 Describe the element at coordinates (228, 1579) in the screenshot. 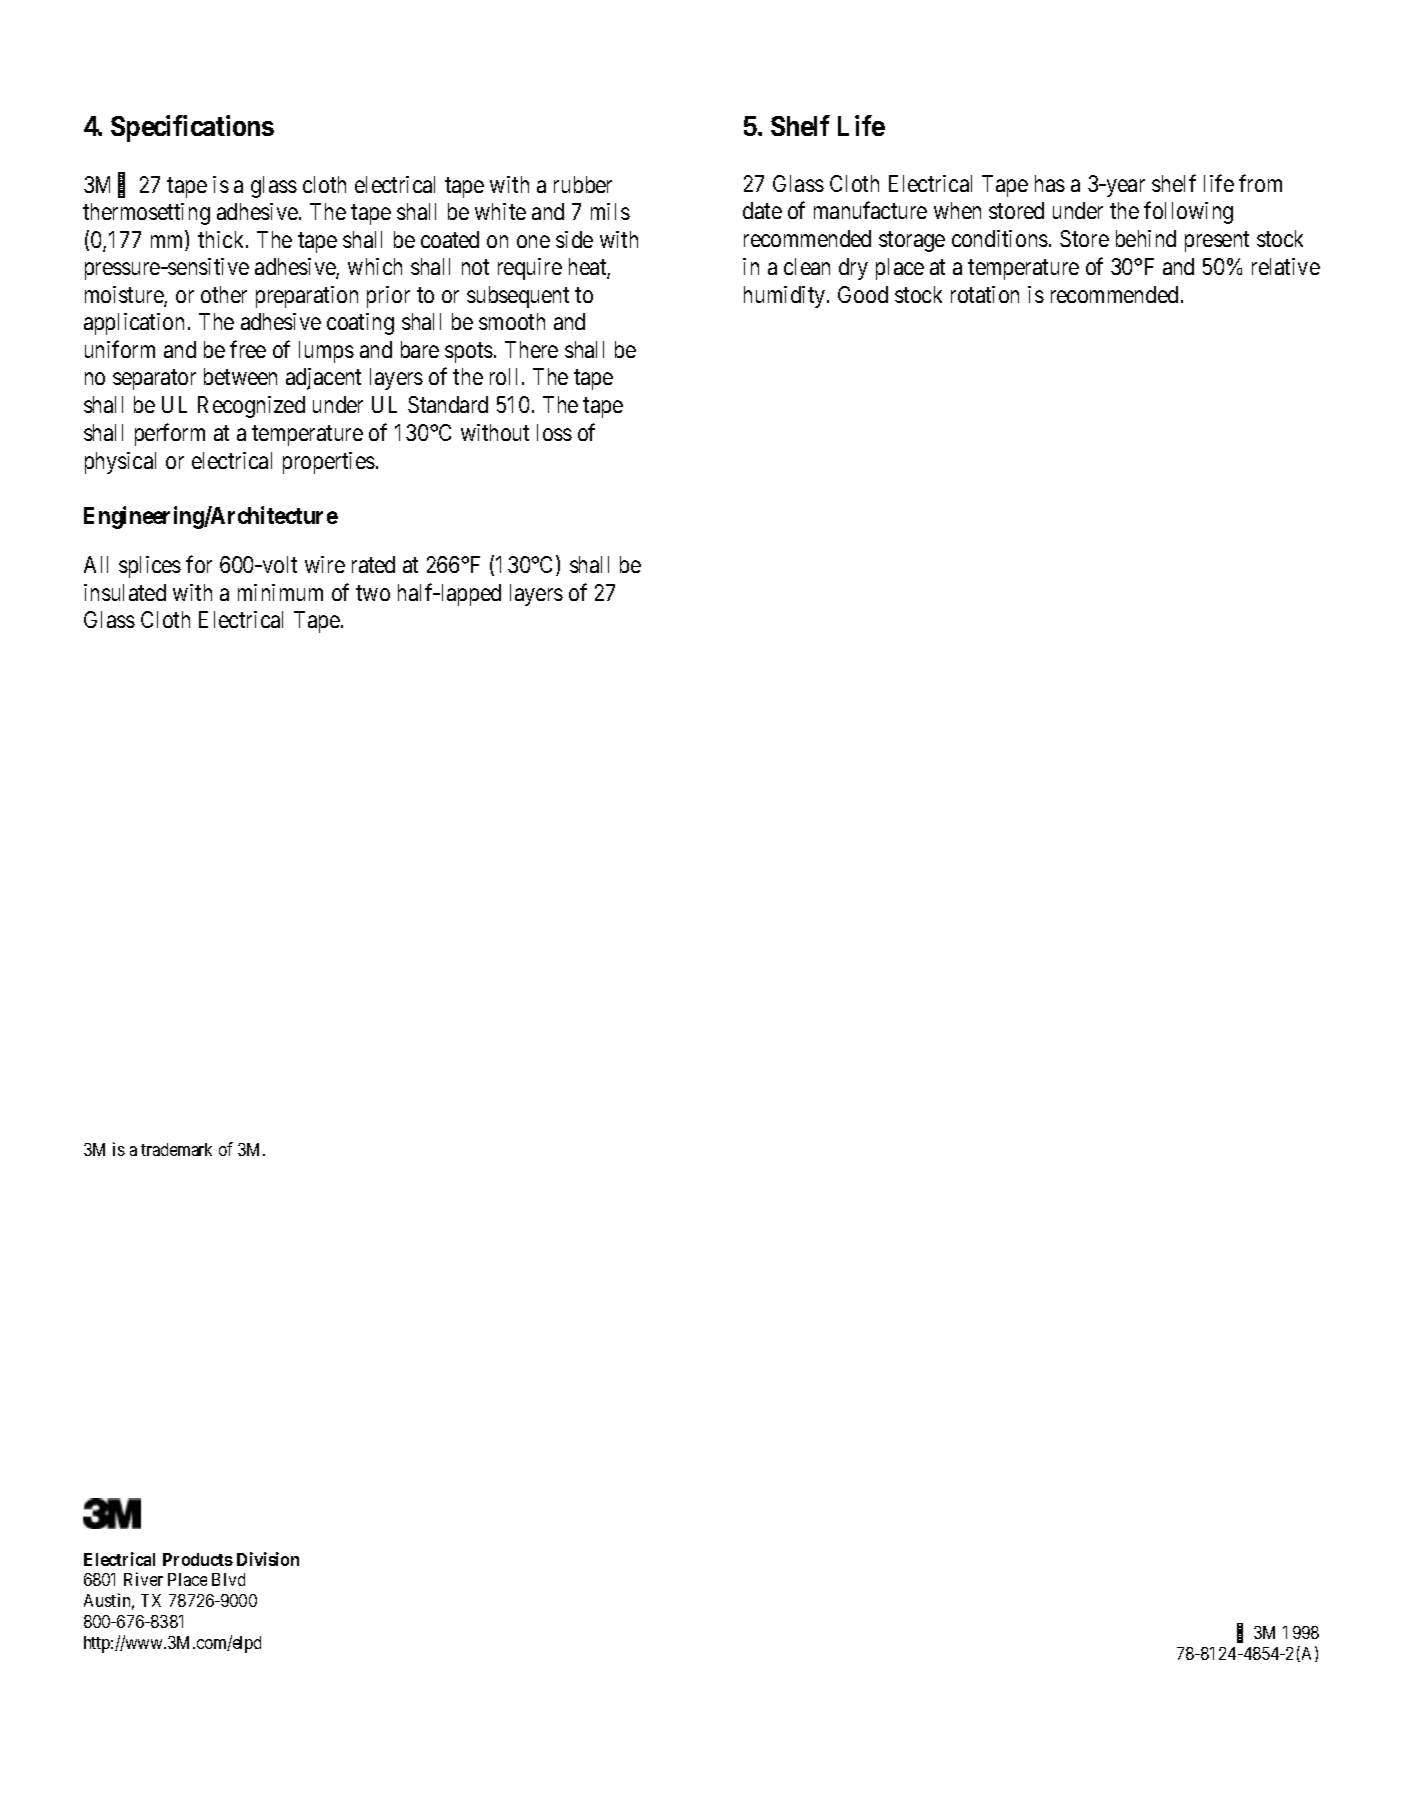

I see `Blvd` at that location.
